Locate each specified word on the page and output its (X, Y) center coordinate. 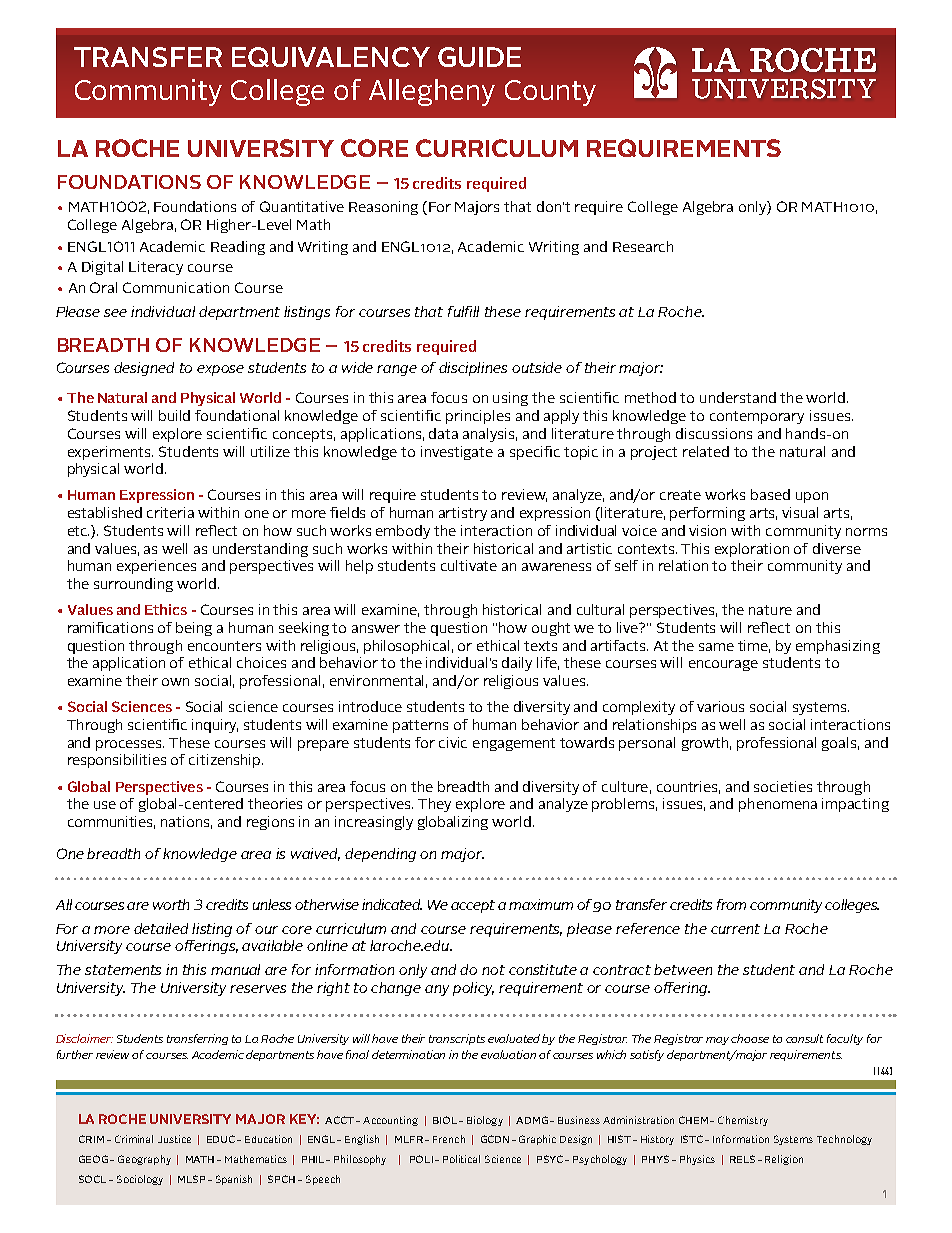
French (449, 1139)
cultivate (469, 565)
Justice (174, 1139)
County (550, 93)
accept (473, 906)
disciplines (473, 369)
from (731, 904)
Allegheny (432, 92)
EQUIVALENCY (331, 57)
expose (220, 370)
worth (171, 904)
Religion (784, 1160)
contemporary (757, 417)
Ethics (166, 609)
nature (770, 610)
